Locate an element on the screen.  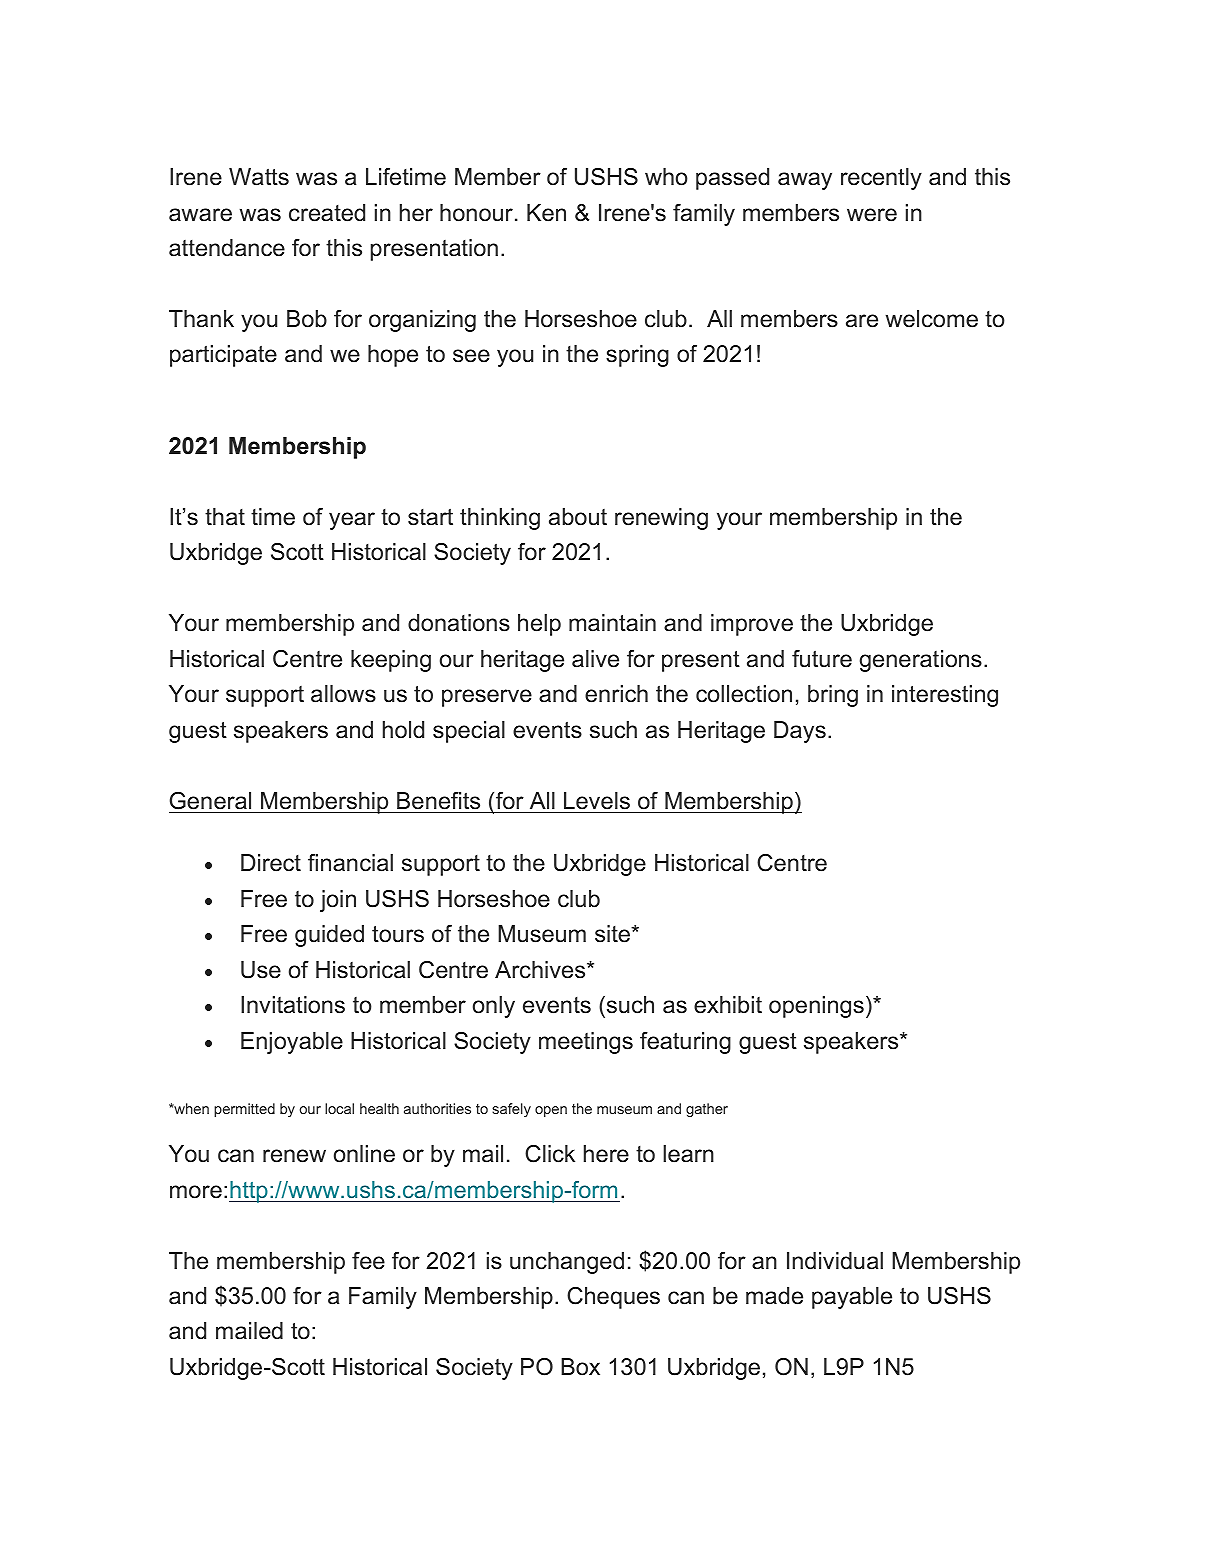
fee is located at coordinates (368, 1261).
